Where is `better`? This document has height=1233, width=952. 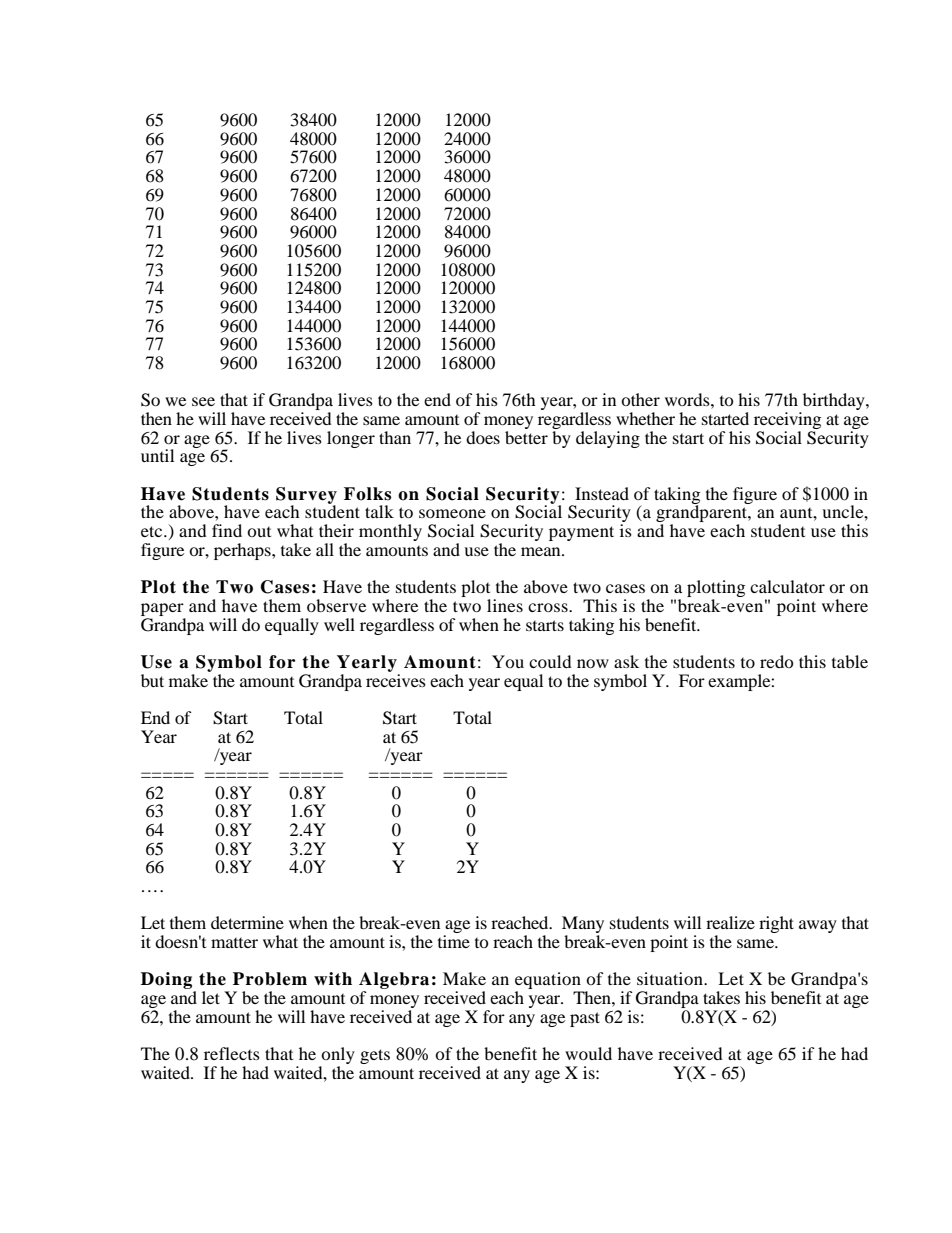
better is located at coordinates (526, 436).
